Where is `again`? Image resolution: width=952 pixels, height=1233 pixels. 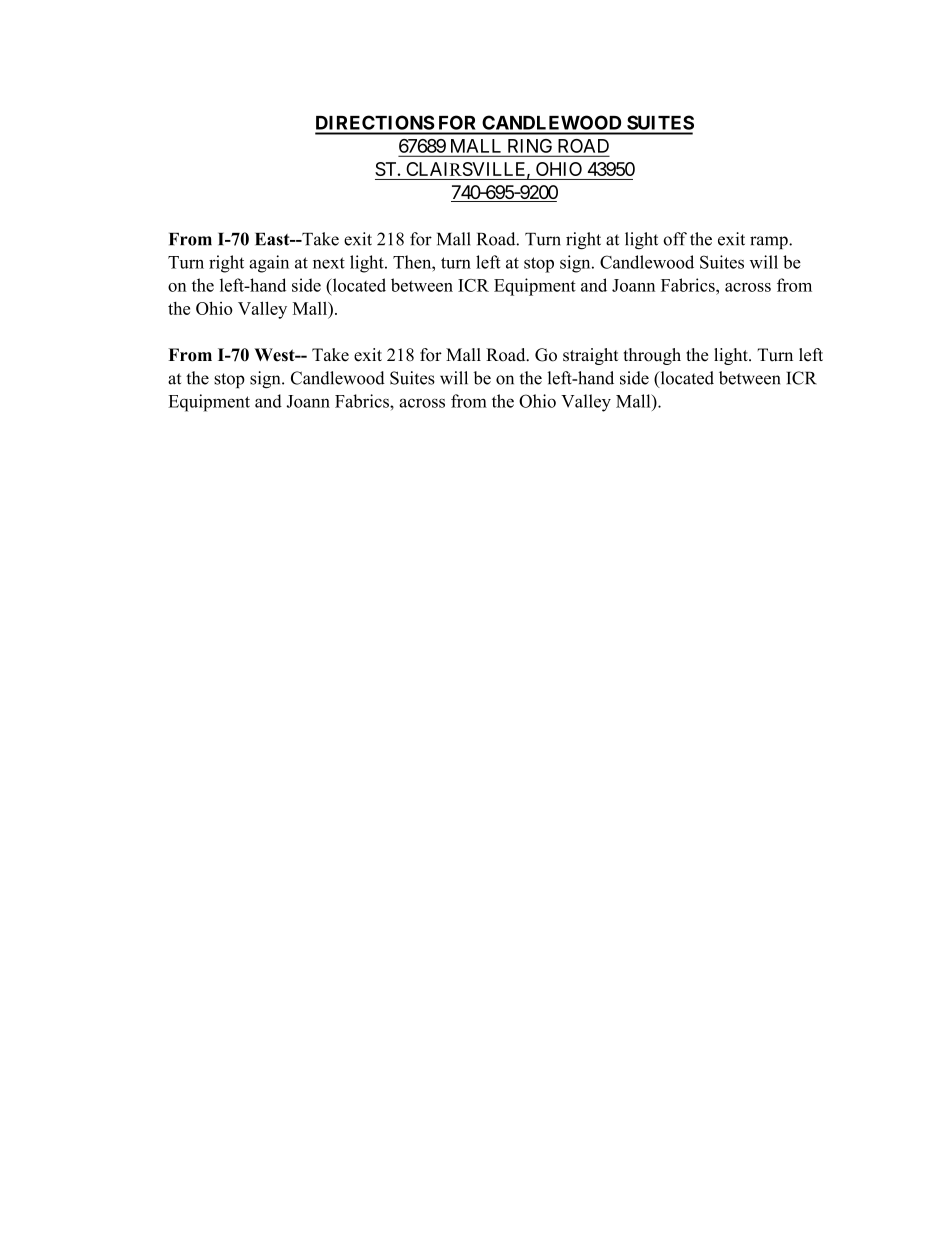
again is located at coordinates (269, 264).
